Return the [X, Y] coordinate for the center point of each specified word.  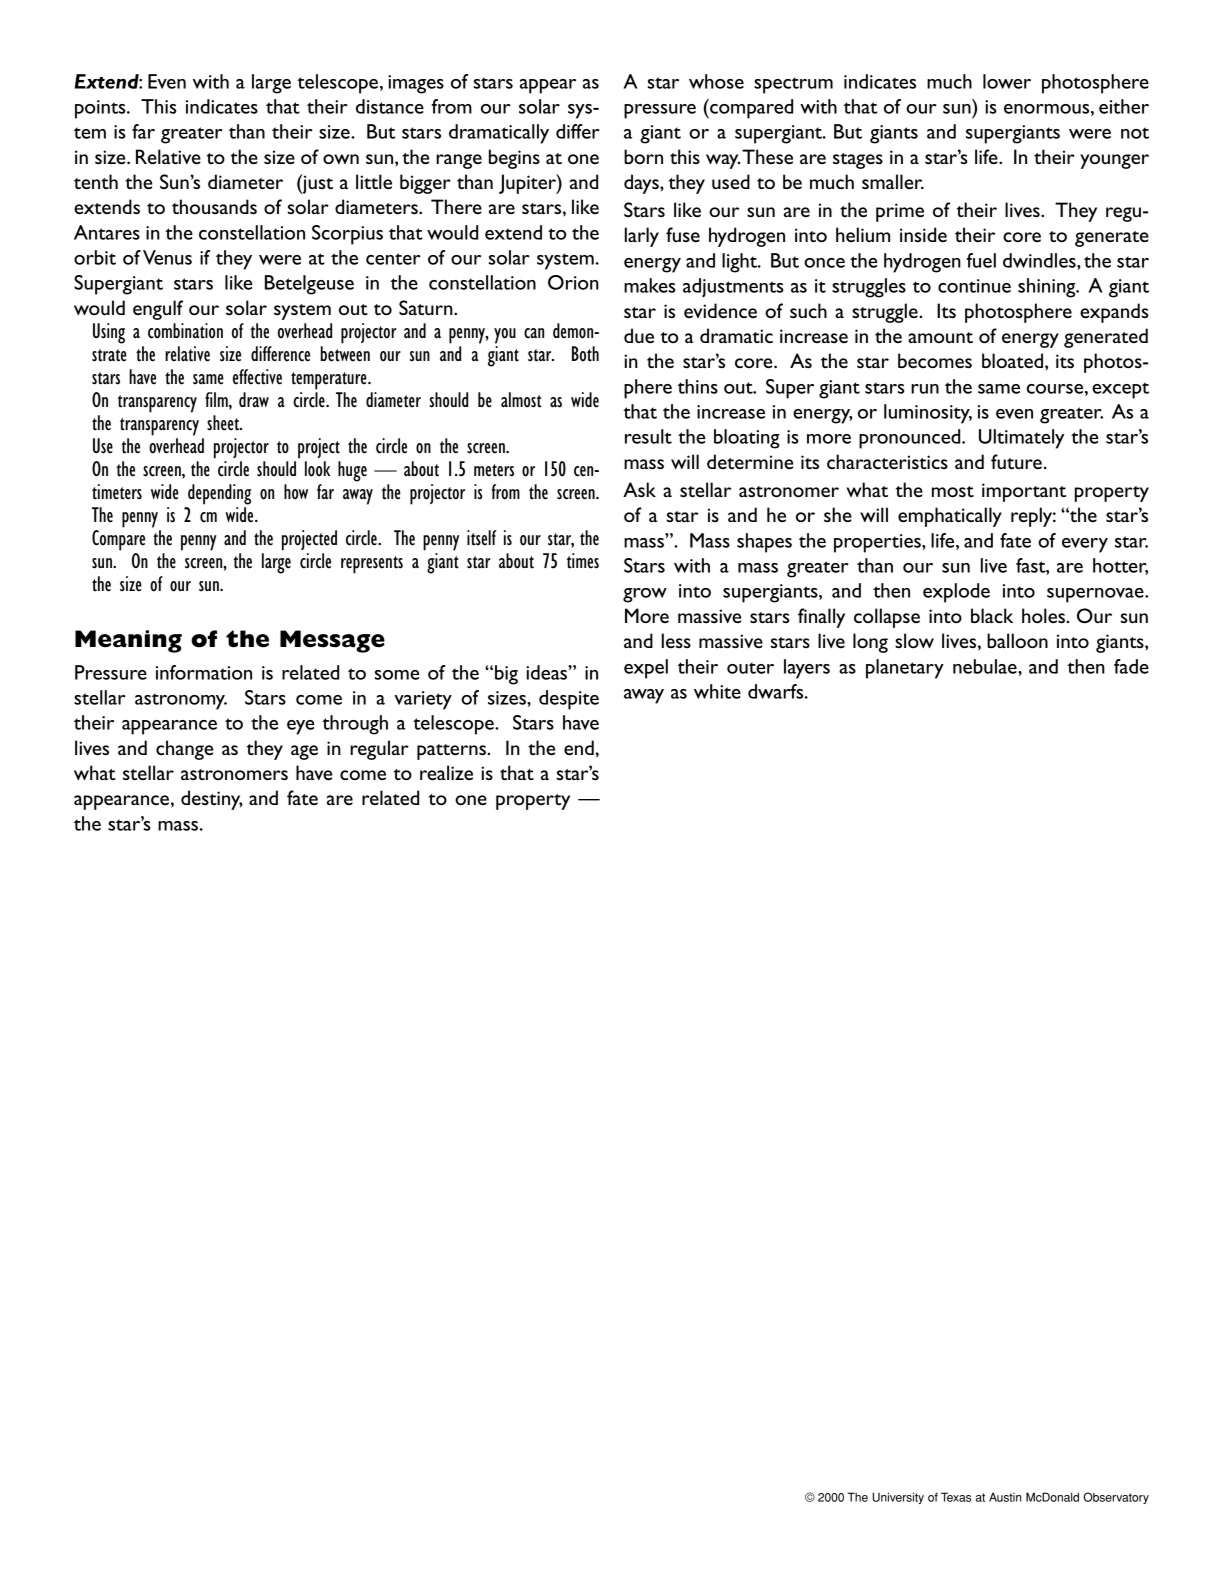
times [583, 561]
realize [446, 772]
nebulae [986, 666]
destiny [212, 800]
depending [219, 494]
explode [956, 593]
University [898, 1498]
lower [1007, 81]
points [101, 109]
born [643, 156]
